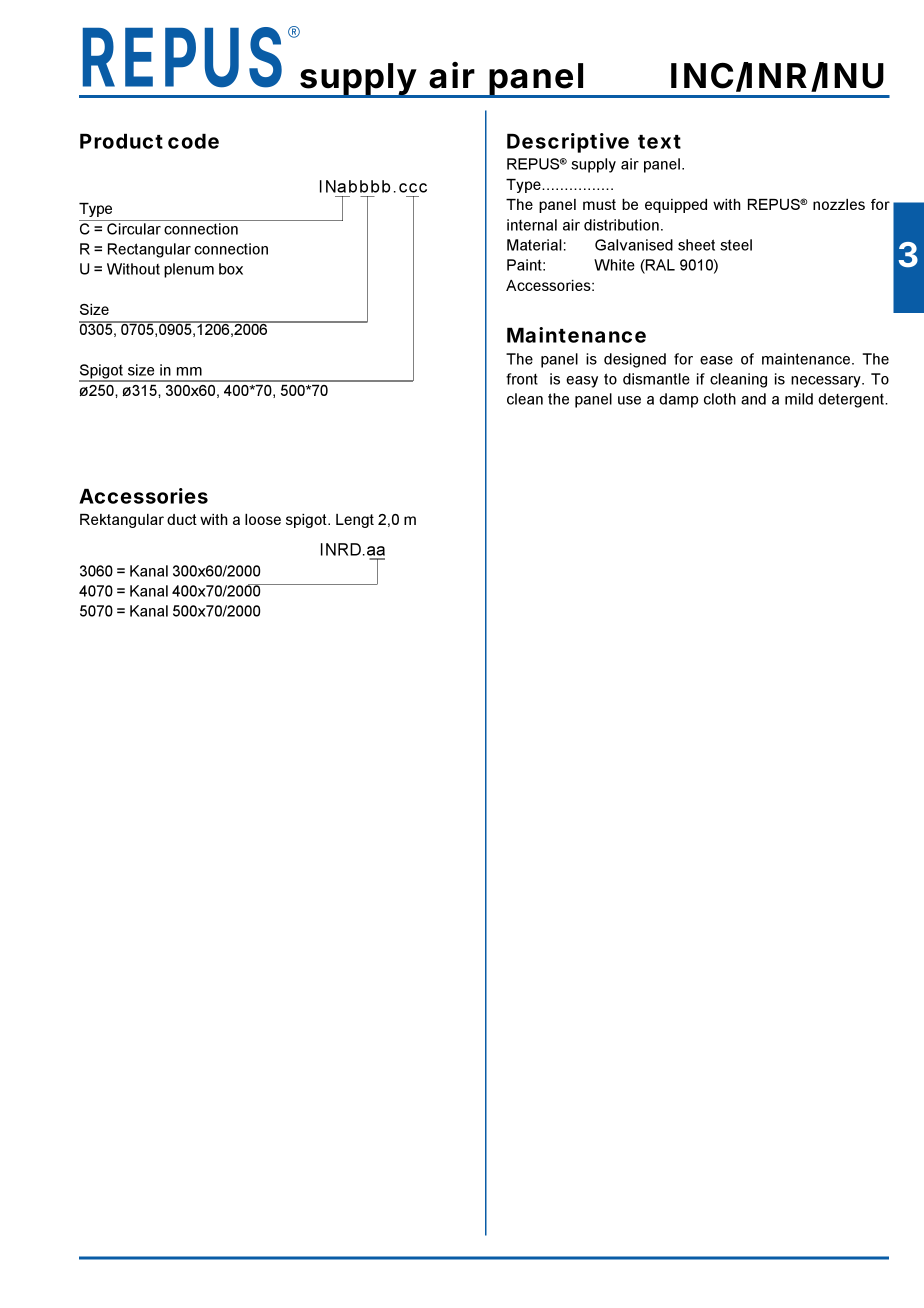  What do you see at coordinates (629, 400) in the screenshot?
I see `use` at bounding box center [629, 400].
